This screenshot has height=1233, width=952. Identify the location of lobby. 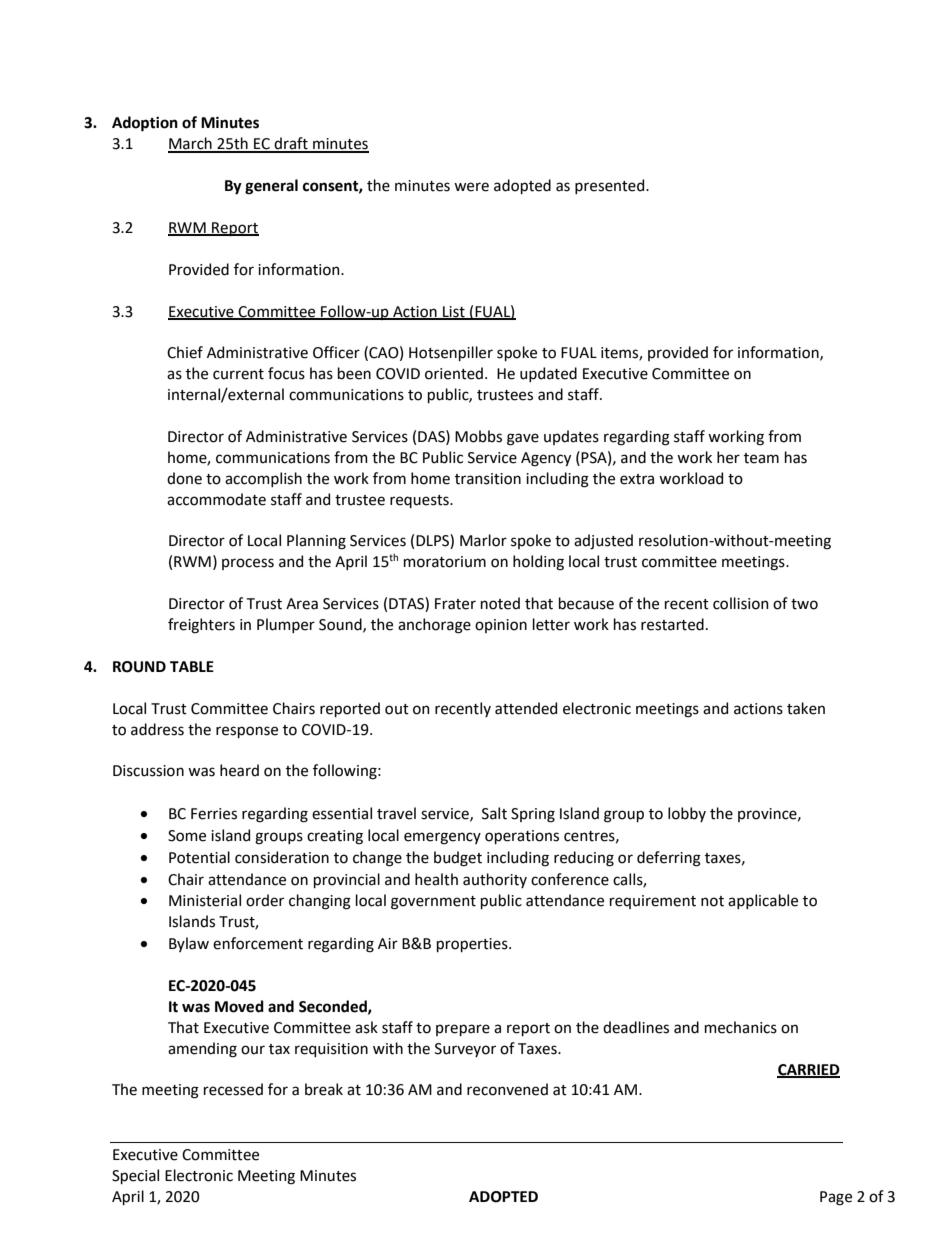
(687, 814).
